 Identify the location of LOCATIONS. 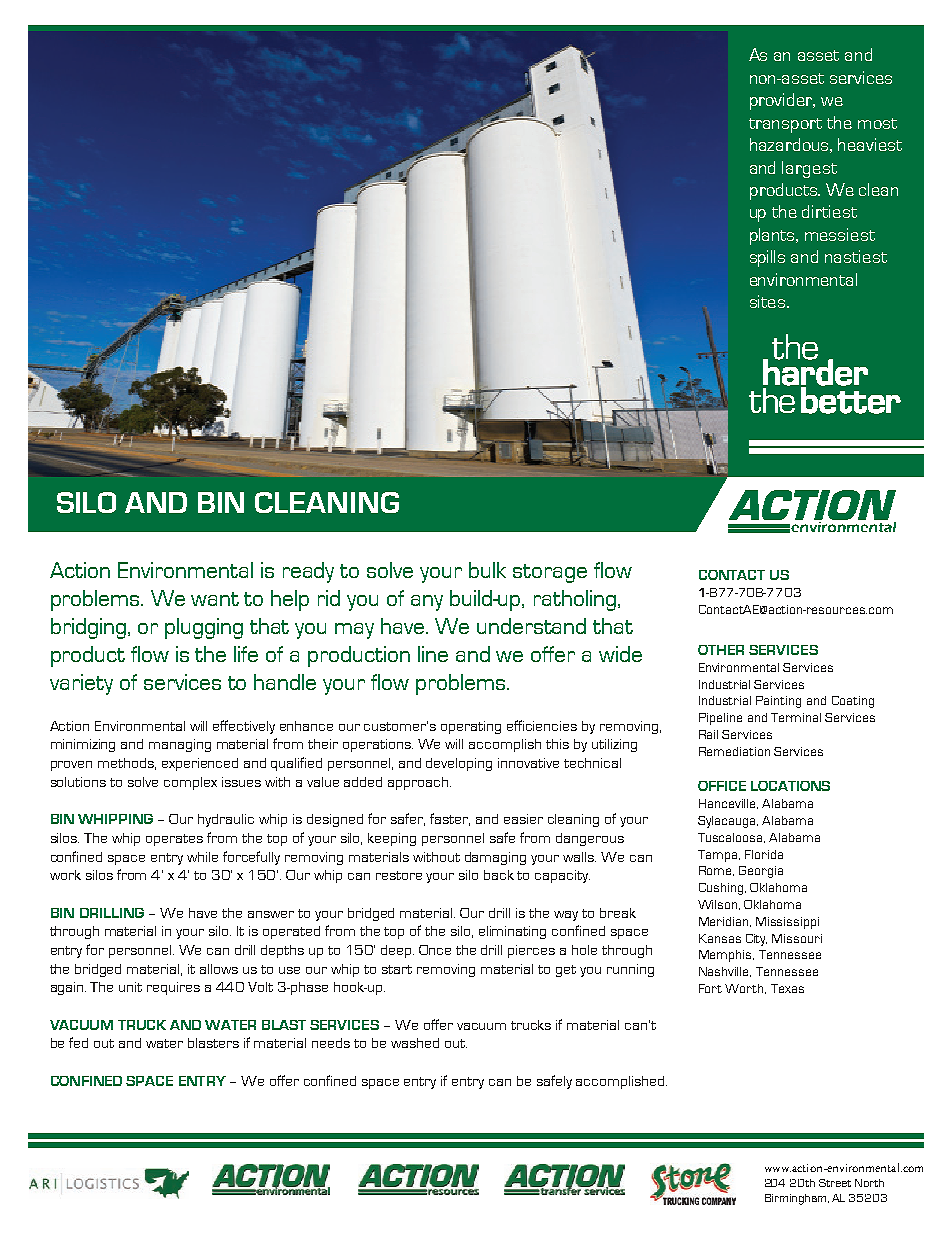
(790, 786).
